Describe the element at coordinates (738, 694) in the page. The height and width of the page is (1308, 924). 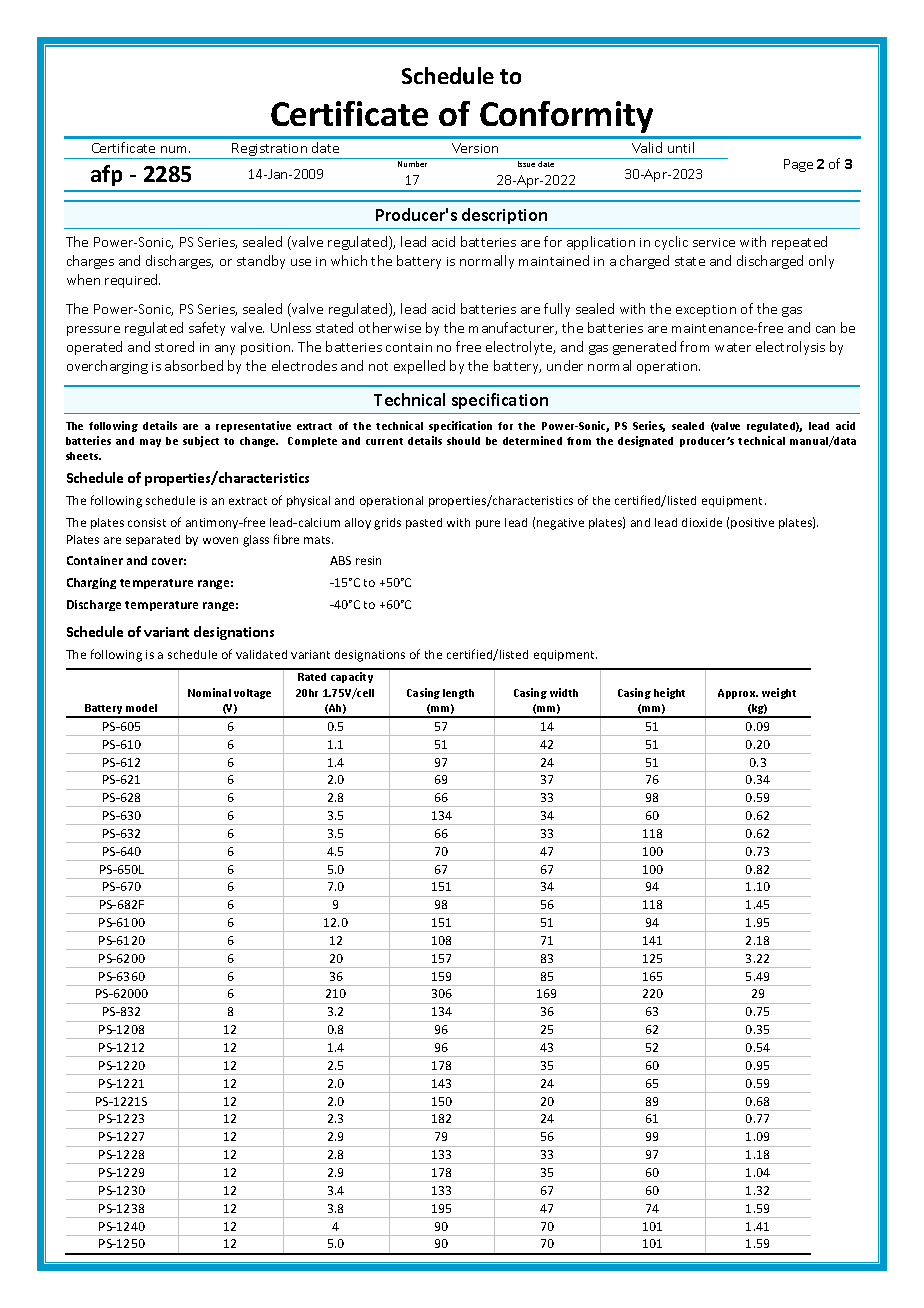
I see `Approx` at that location.
